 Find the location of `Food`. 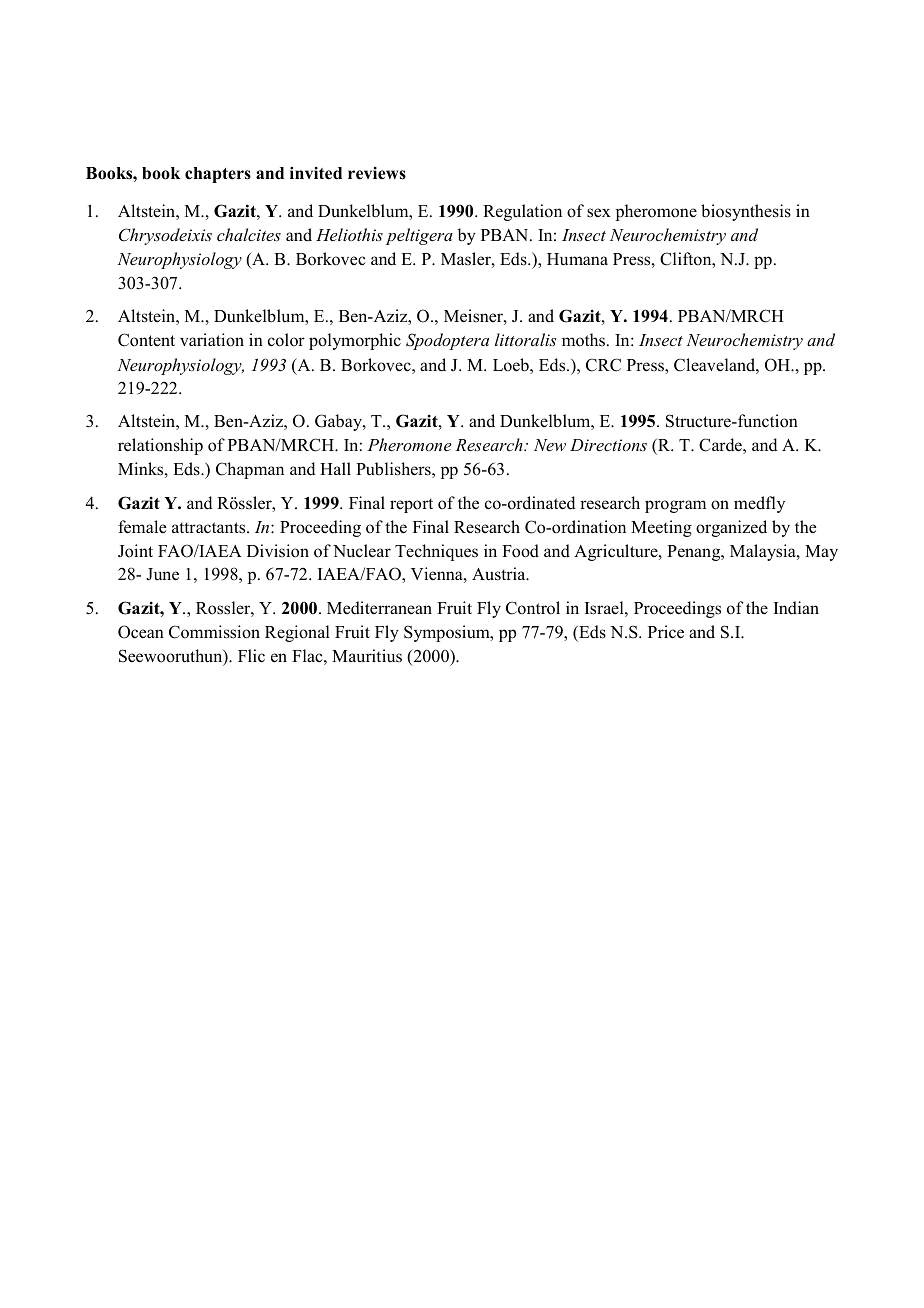

Food is located at coordinates (520, 551).
